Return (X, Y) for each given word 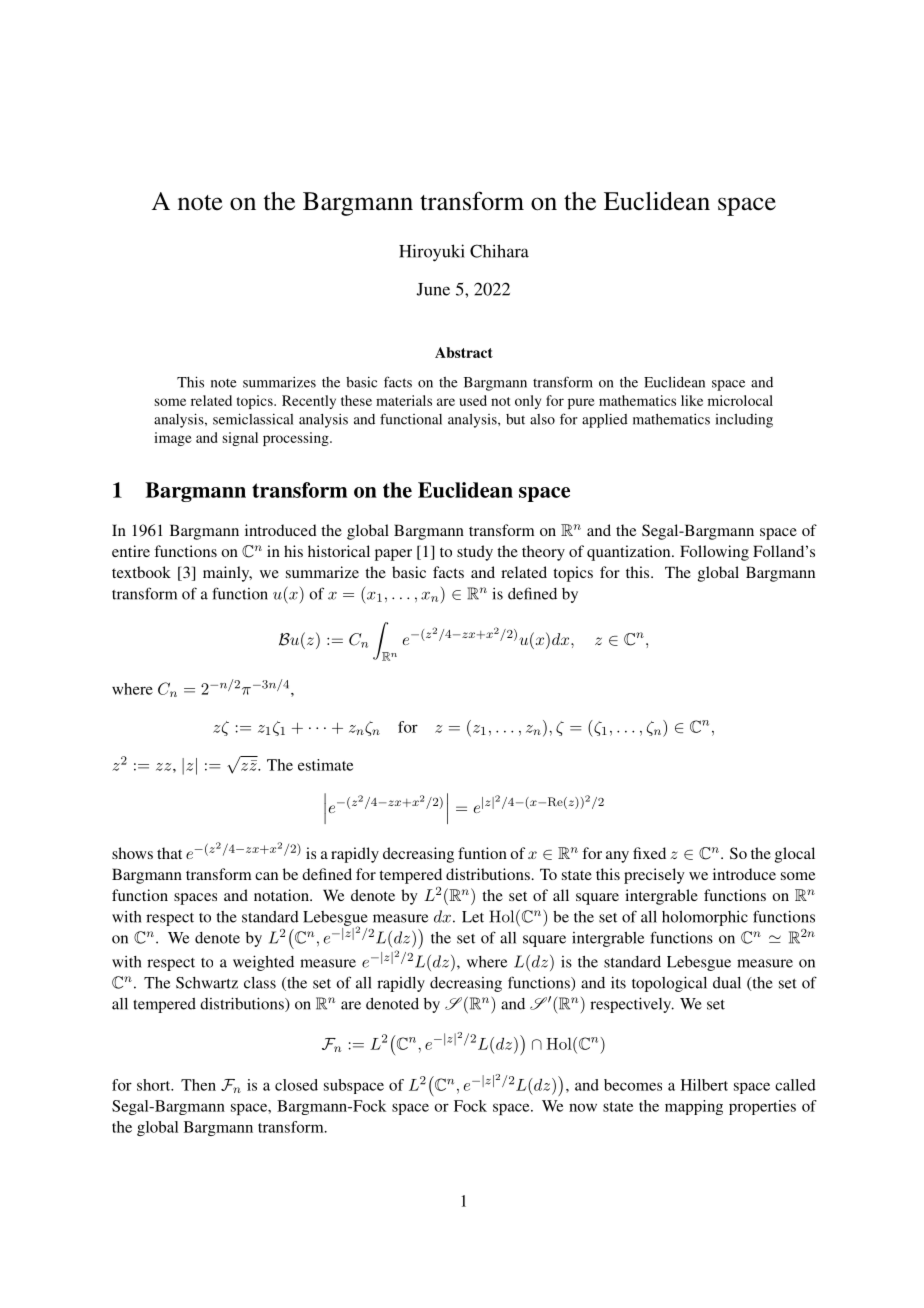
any (617, 857)
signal (240, 439)
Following (714, 553)
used (473, 400)
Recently (309, 402)
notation (282, 895)
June (433, 289)
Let (473, 917)
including (744, 421)
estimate (325, 765)
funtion (482, 853)
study (475, 553)
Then (198, 1085)
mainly (227, 574)
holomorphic (705, 918)
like (692, 400)
